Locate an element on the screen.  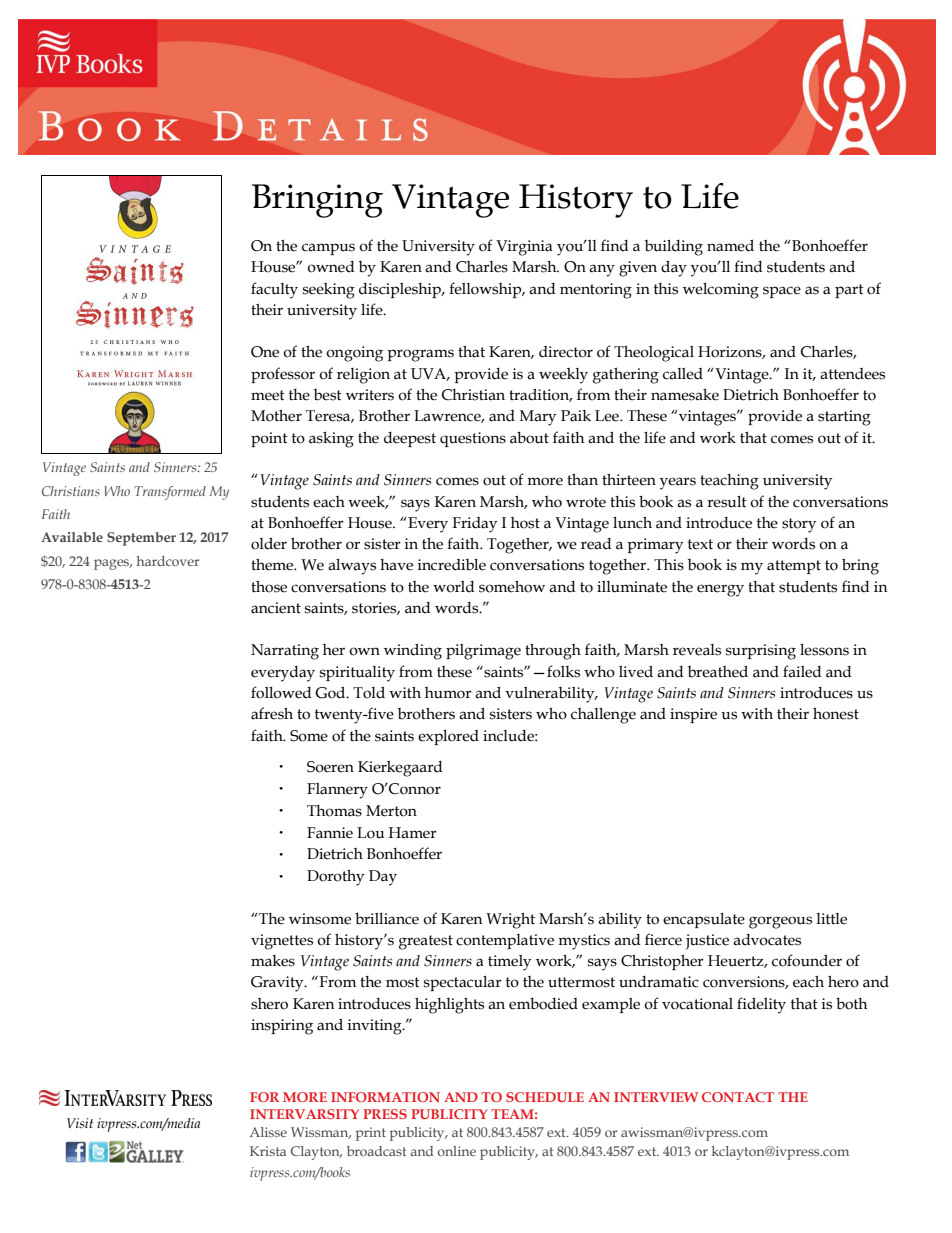
Wright is located at coordinates (510, 921).
